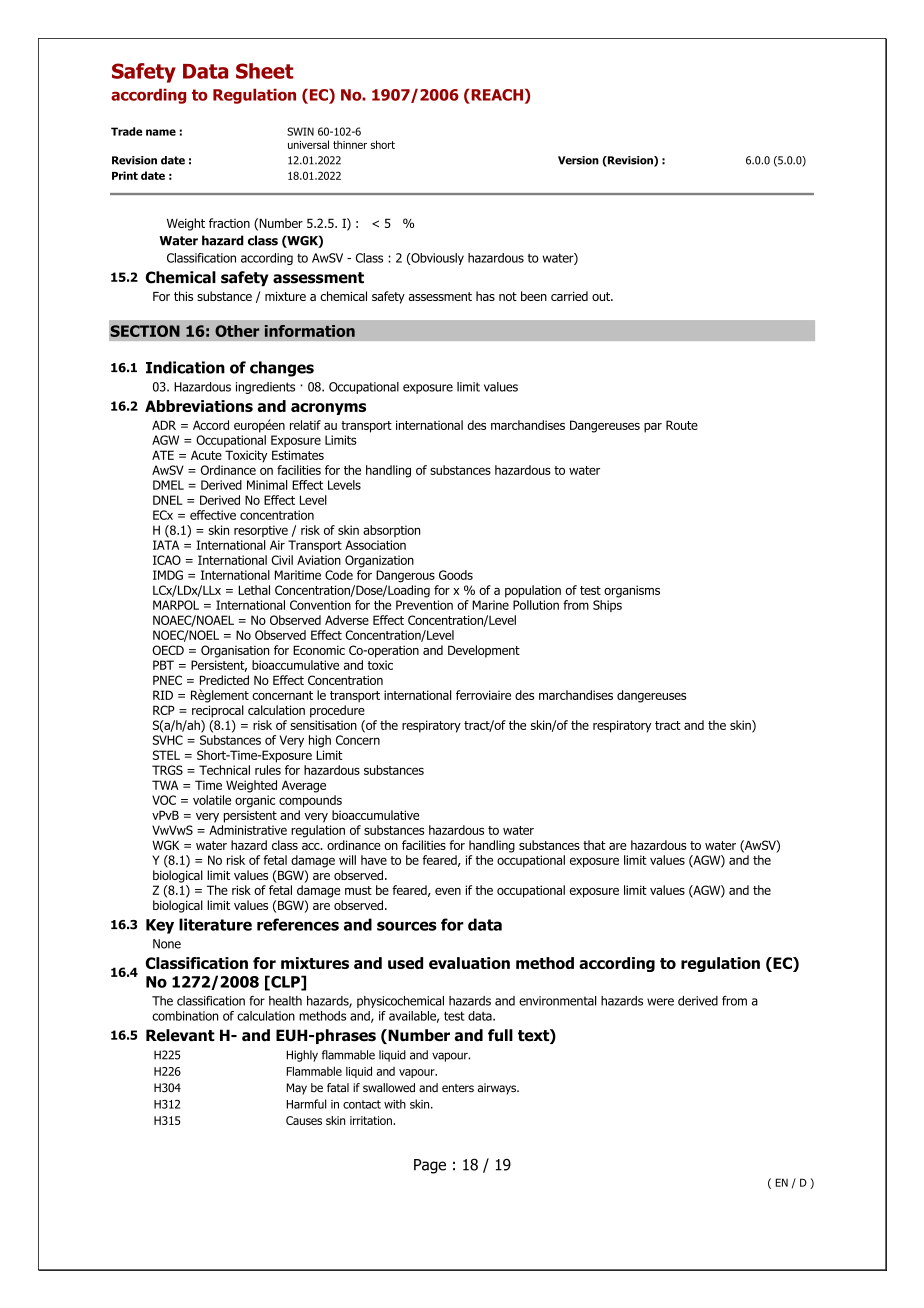 This document has width=924, height=1308. Describe the element at coordinates (405, 576) in the document. I see `Dangerous` at that location.
